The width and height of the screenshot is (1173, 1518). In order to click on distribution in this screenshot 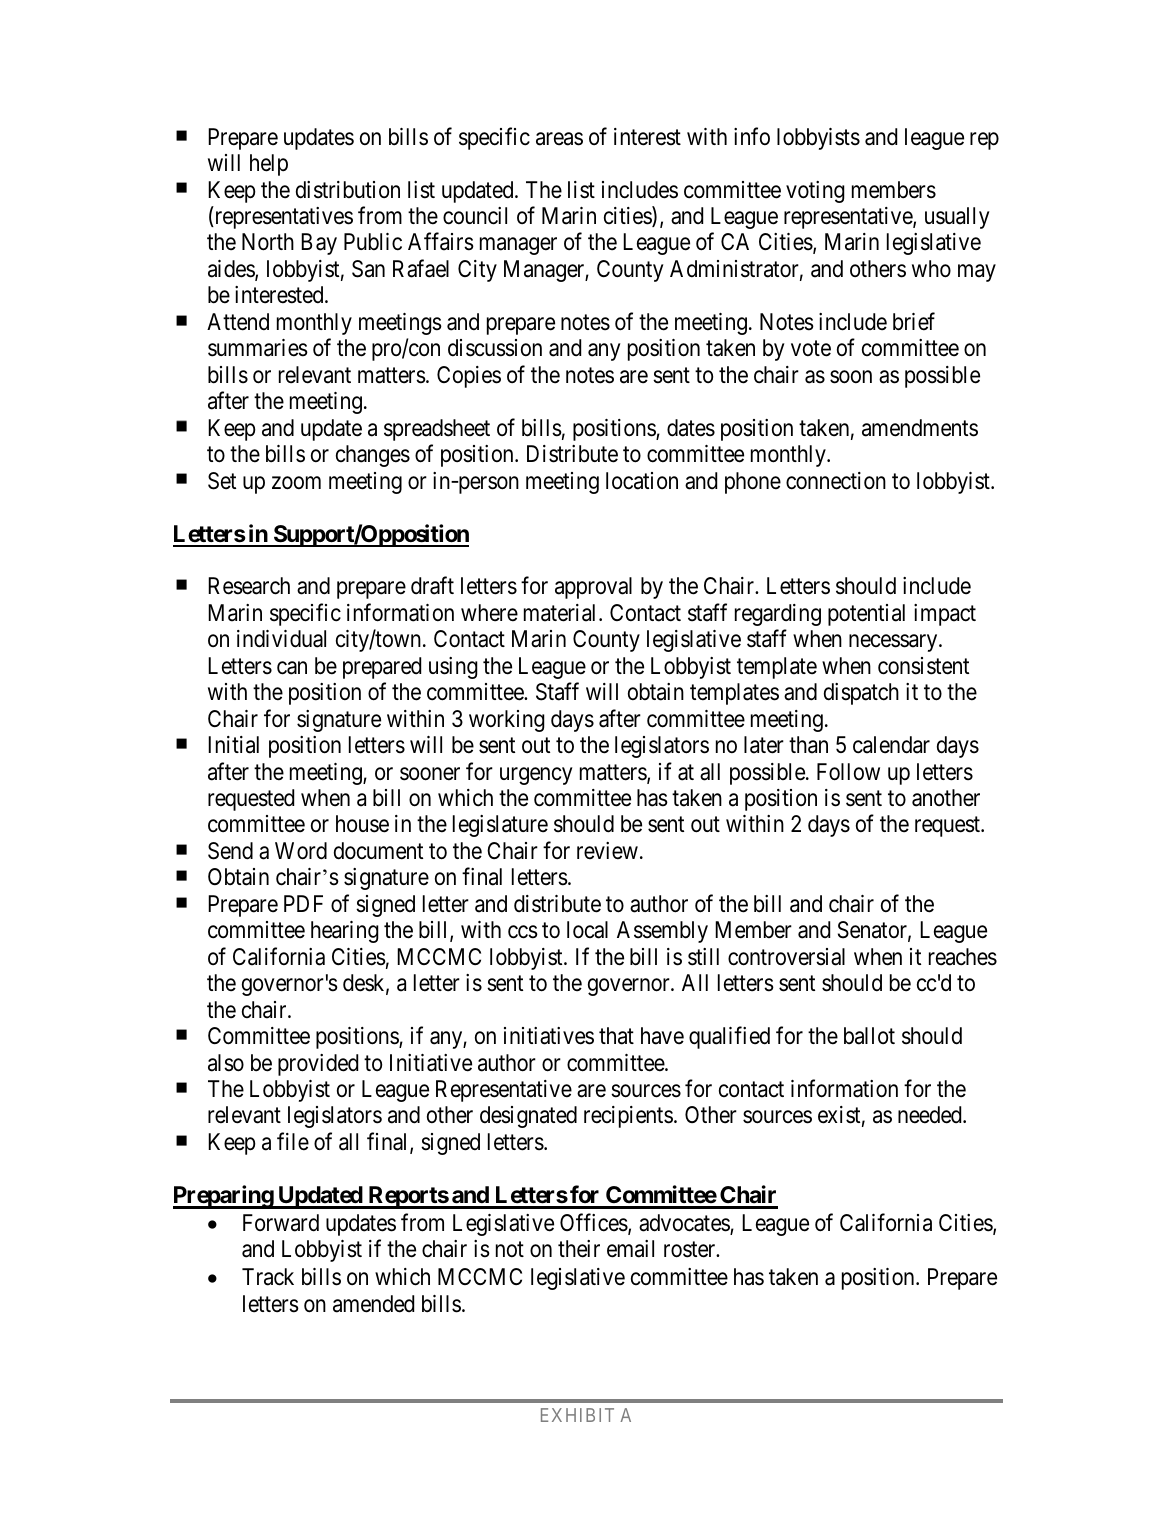, I will do `click(348, 190)`.
